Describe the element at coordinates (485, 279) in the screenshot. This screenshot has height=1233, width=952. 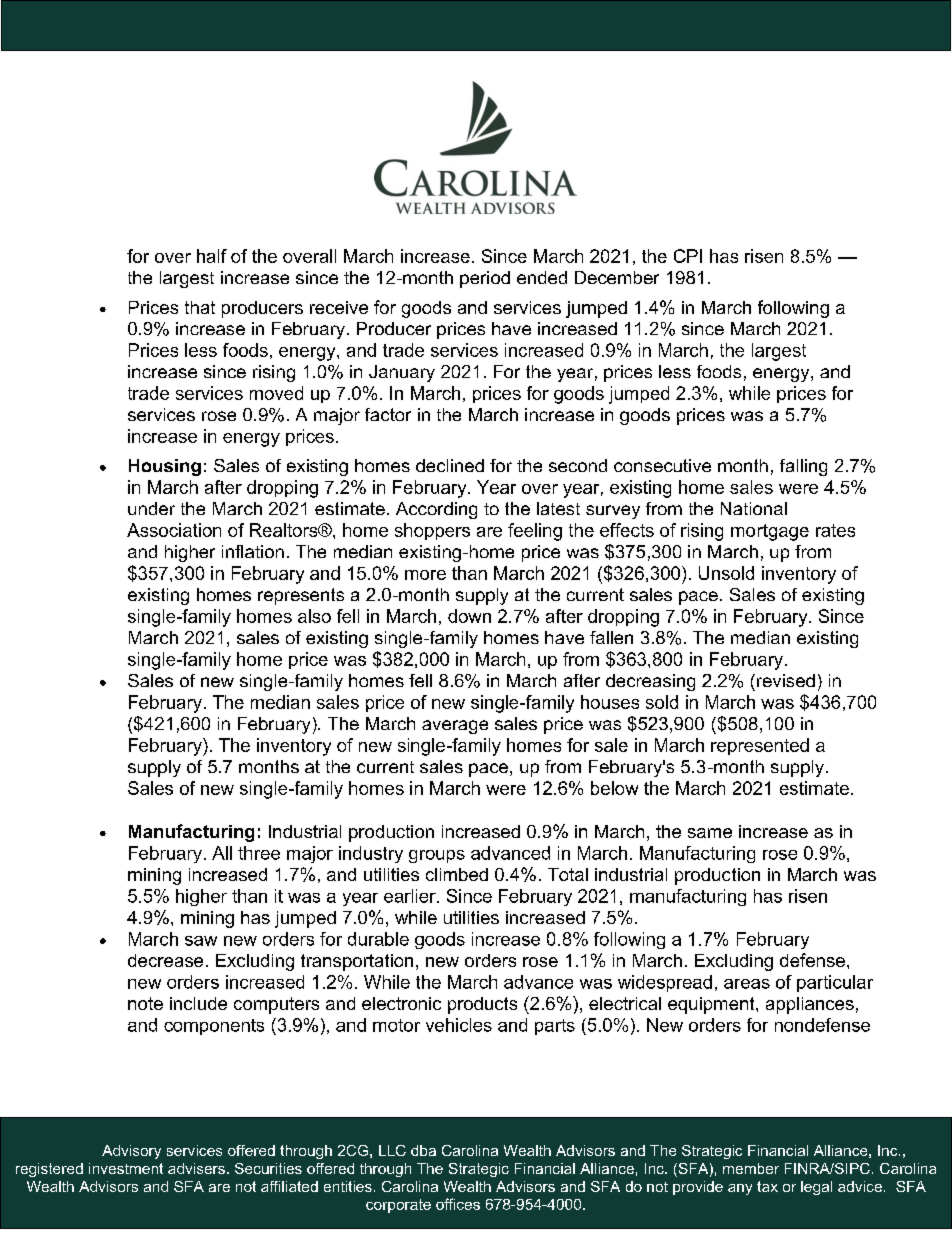
I see `period` at that location.
